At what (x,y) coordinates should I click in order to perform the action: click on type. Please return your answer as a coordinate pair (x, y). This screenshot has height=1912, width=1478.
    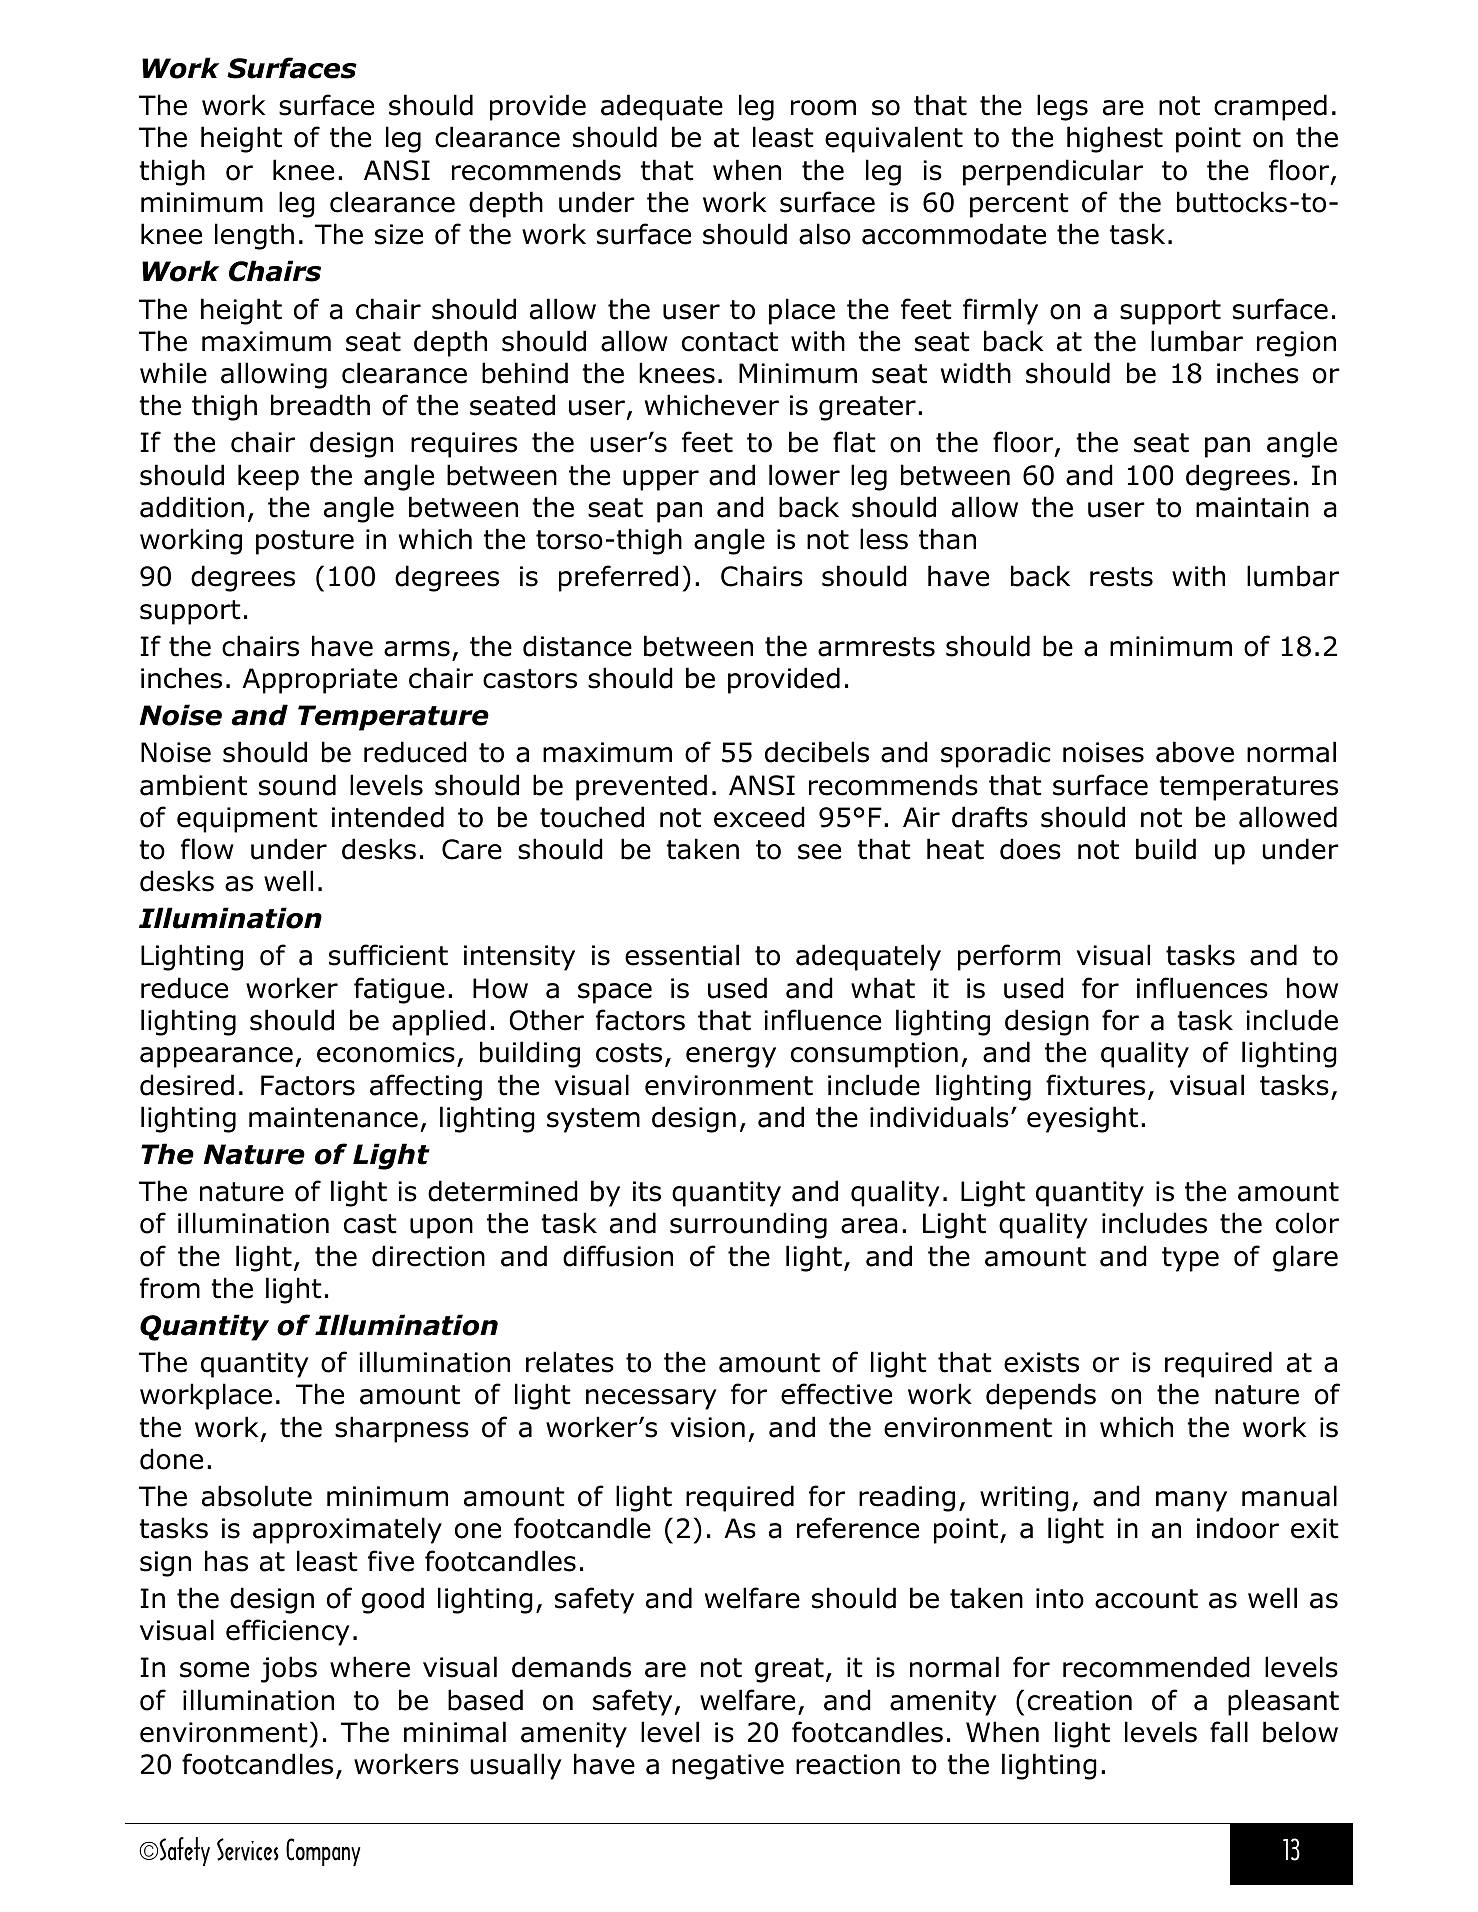
    Looking at the image, I should click on (1190, 1259).
